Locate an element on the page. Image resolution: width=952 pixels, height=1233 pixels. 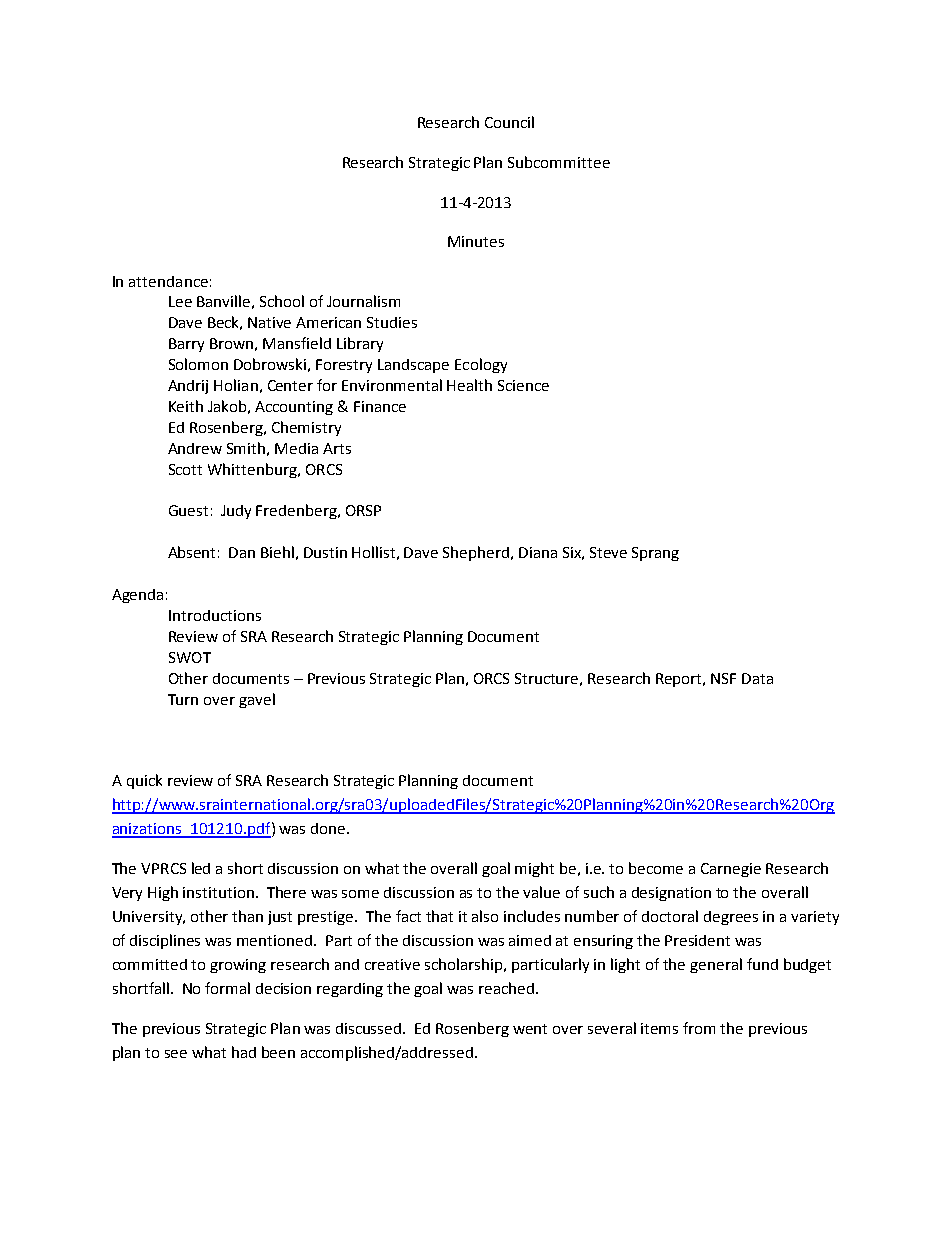
had is located at coordinates (244, 1052).
